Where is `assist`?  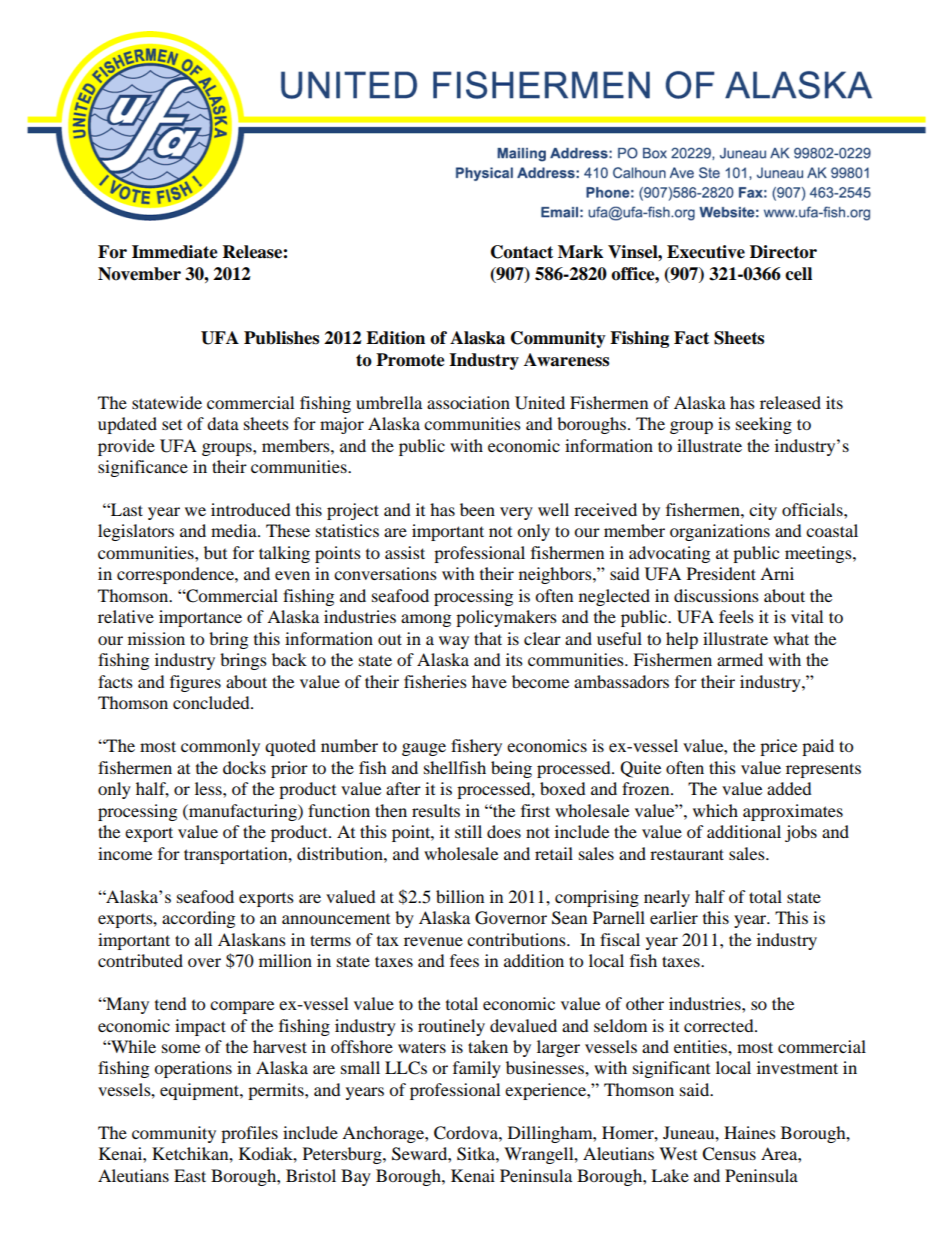 assist is located at coordinates (405, 552).
